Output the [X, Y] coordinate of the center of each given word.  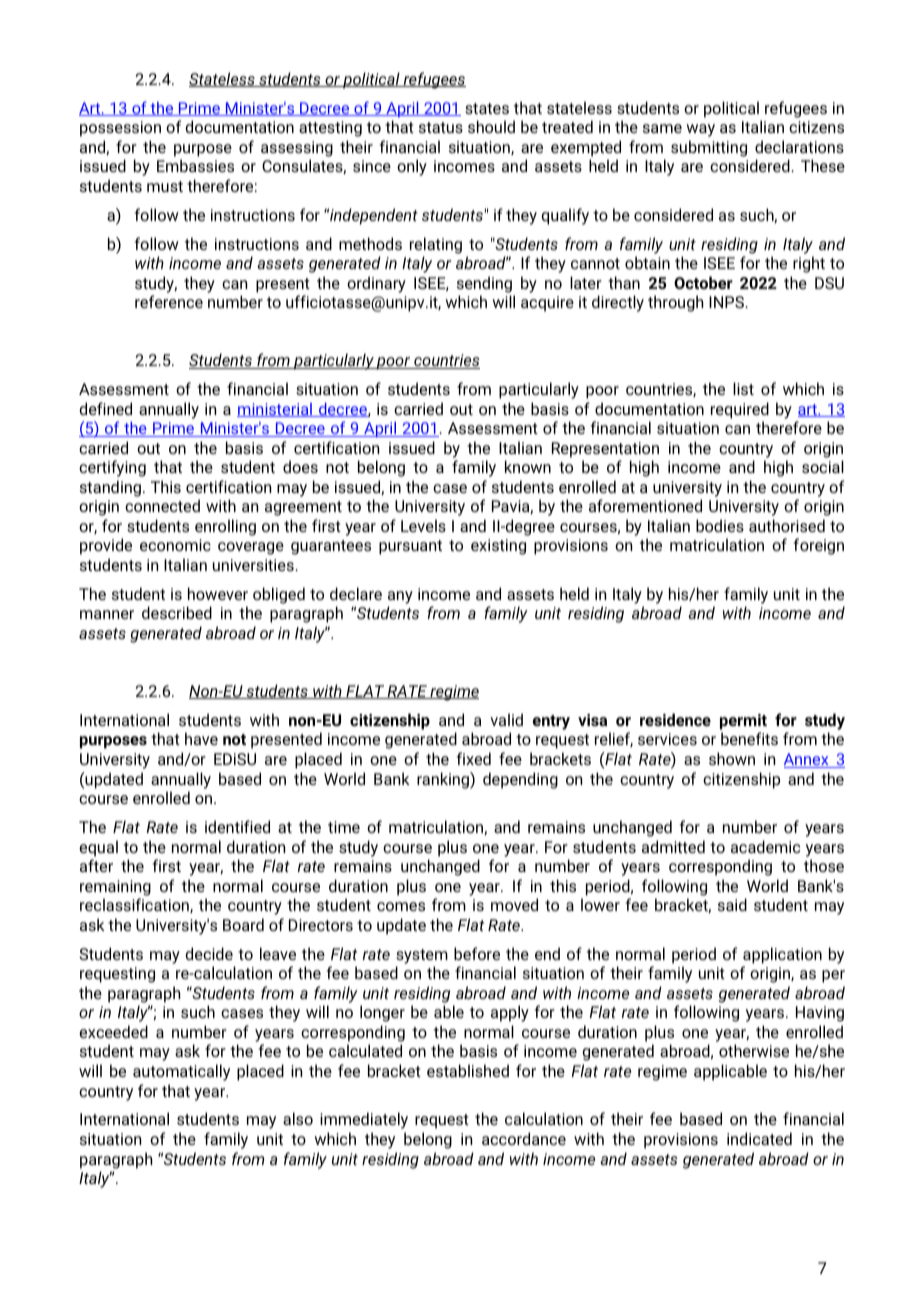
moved [514, 904]
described [177, 612]
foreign [819, 546]
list [743, 388]
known [528, 466]
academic [765, 846]
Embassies [195, 165]
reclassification [135, 905]
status [441, 127]
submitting [709, 148]
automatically [181, 1072]
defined [105, 408]
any [400, 597]
